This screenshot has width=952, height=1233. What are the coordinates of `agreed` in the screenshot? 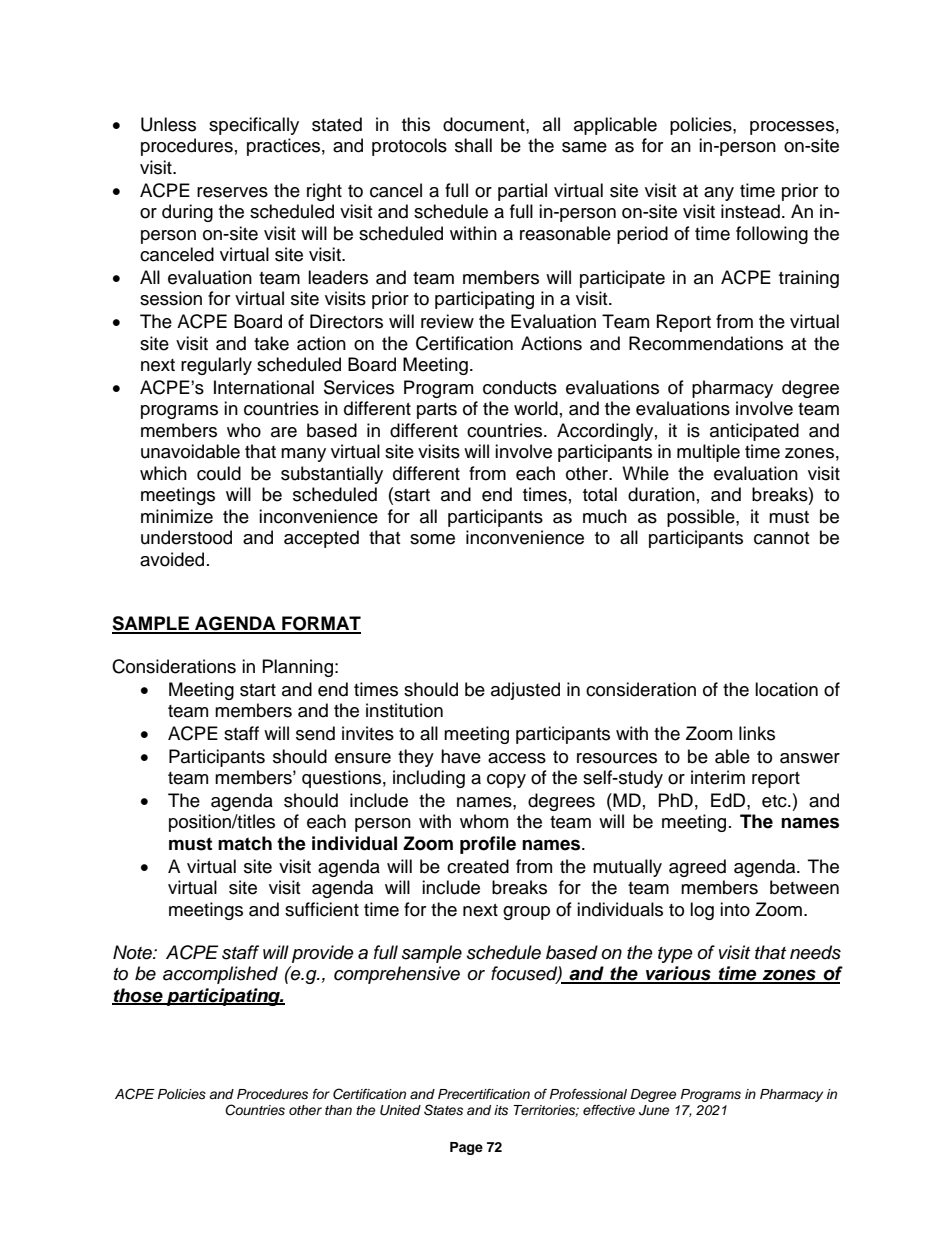 It's located at (697, 868).
